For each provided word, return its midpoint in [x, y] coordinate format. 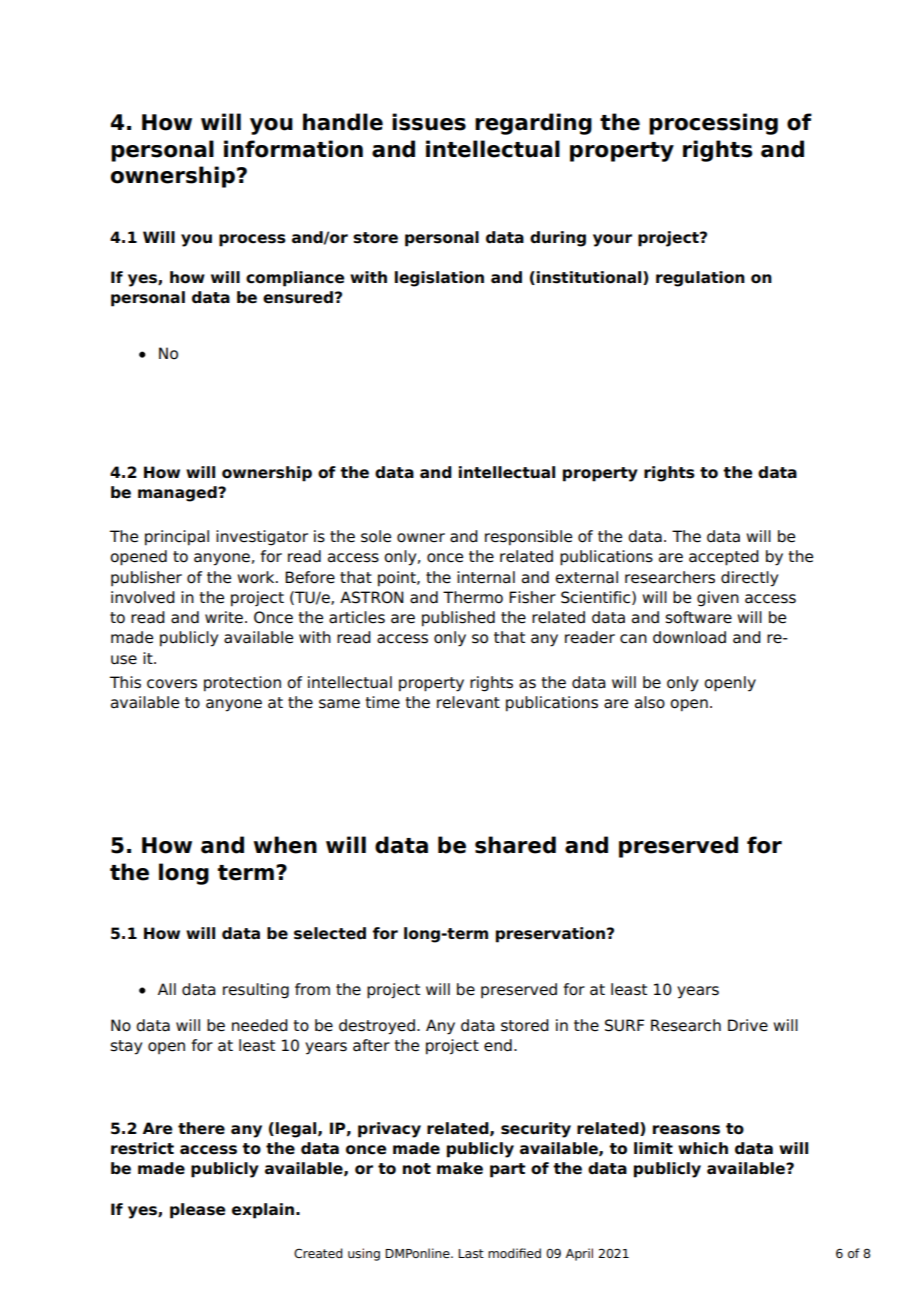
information [293, 149]
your [612, 240]
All [167, 989]
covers [172, 684]
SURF [624, 1025]
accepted [724, 558]
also [650, 702]
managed [178, 494]
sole [376, 536]
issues [429, 122]
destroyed [377, 1027]
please [198, 1211]
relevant [468, 702]
